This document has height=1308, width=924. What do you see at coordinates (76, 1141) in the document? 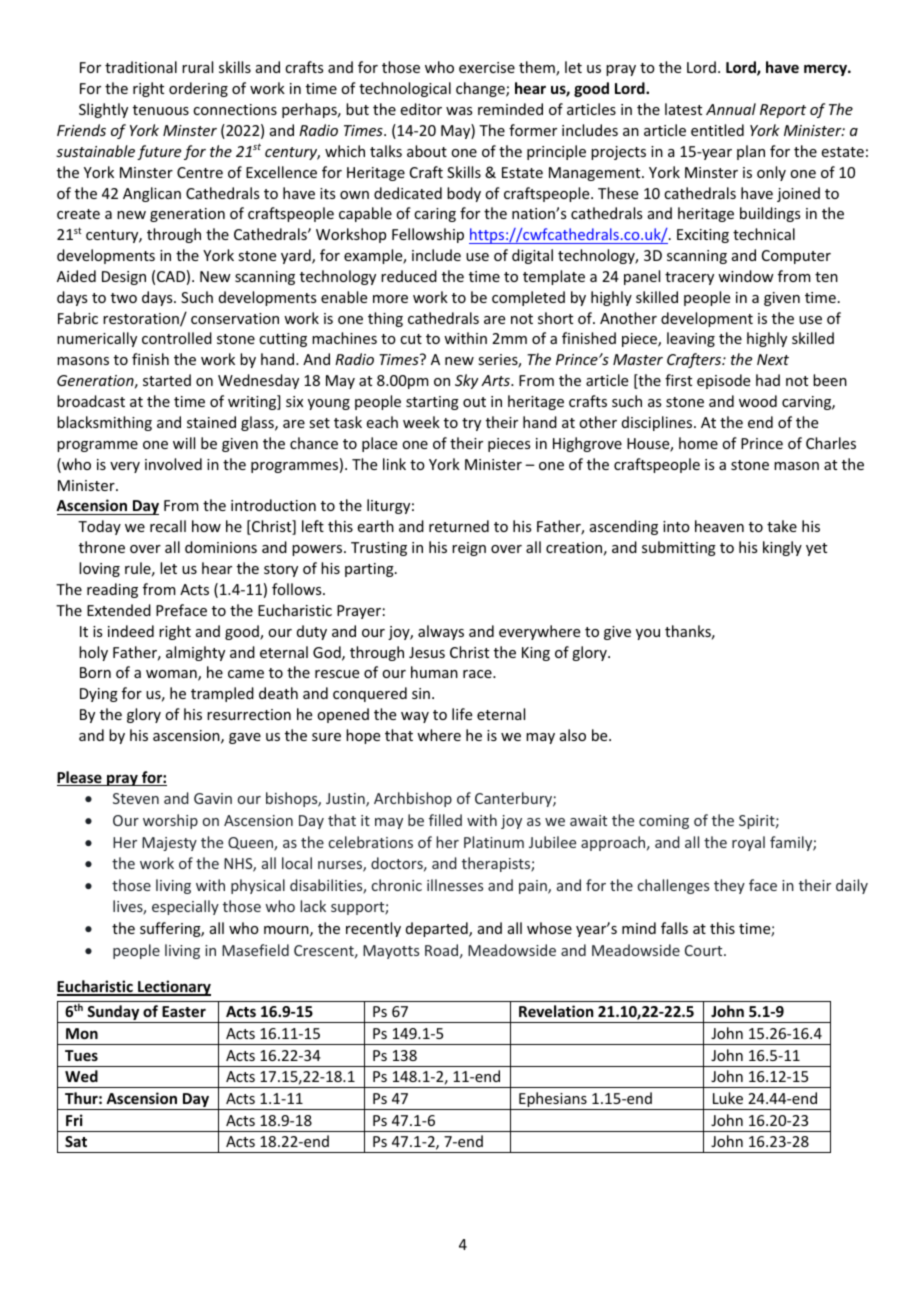
I see `Sat` at bounding box center [76, 1141].
